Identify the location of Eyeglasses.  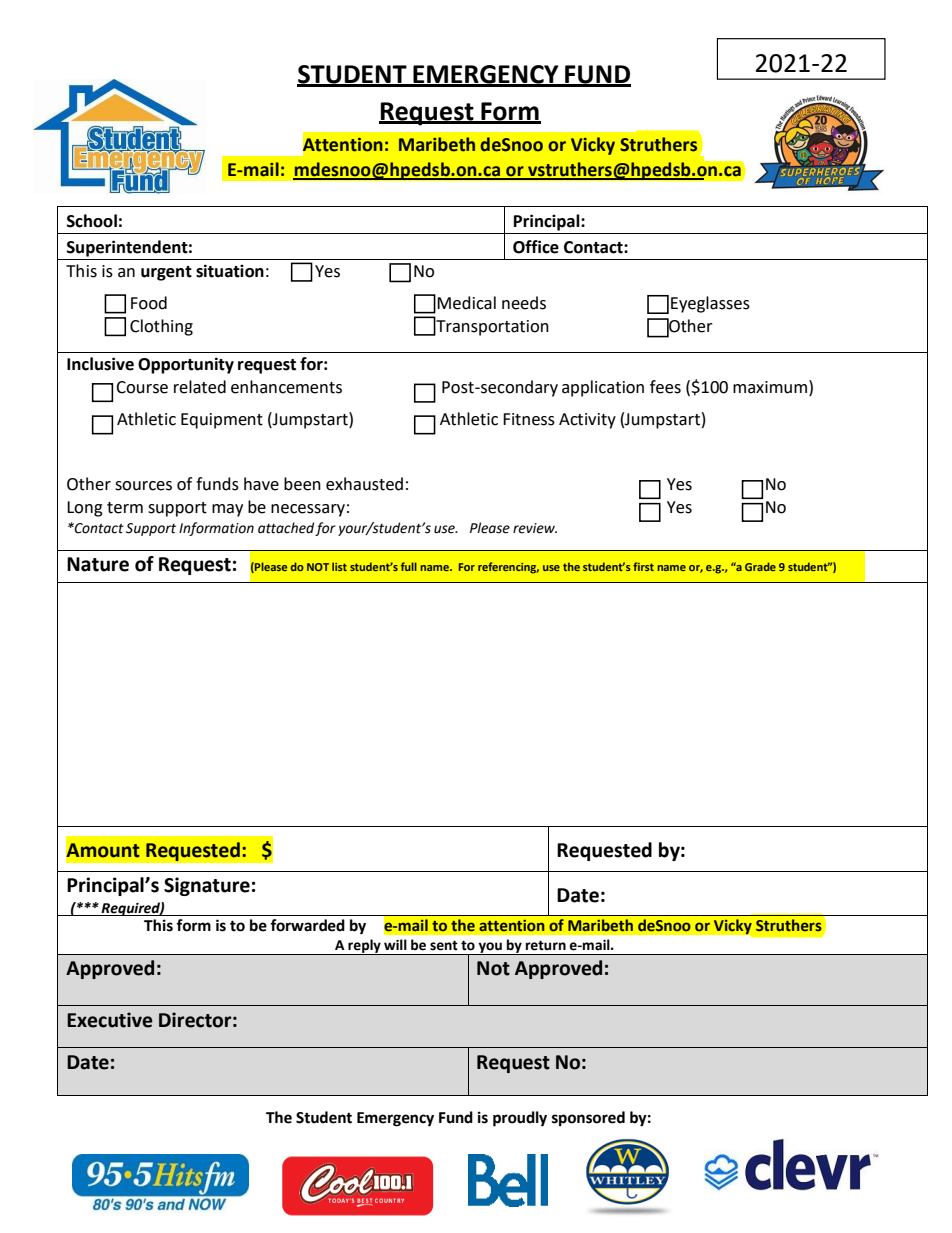
(710, 304).
